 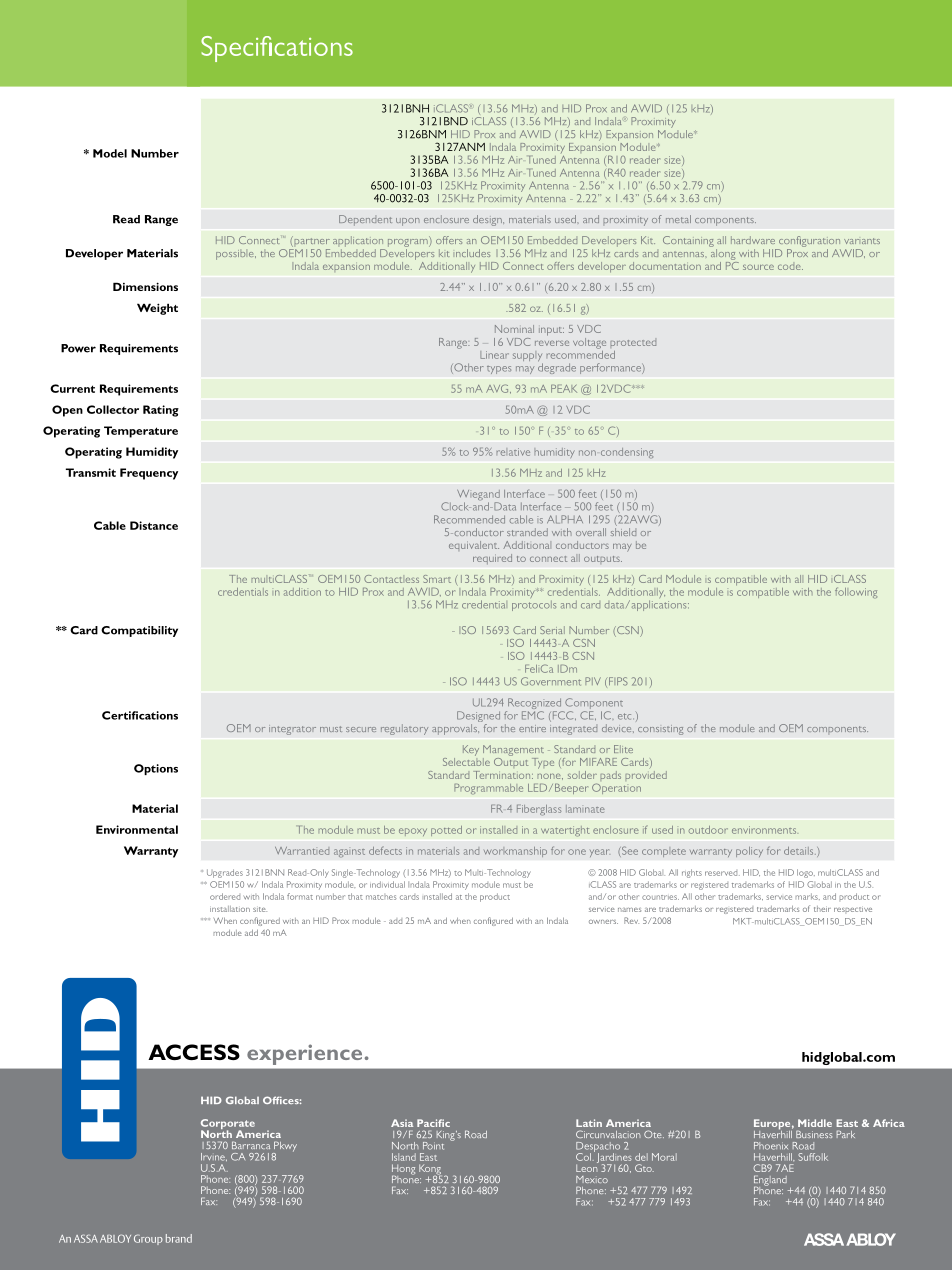 What do you see at coordinates (277, 49) in the screenshot?
I see `Specifications` at bounding box center [277, 49].
